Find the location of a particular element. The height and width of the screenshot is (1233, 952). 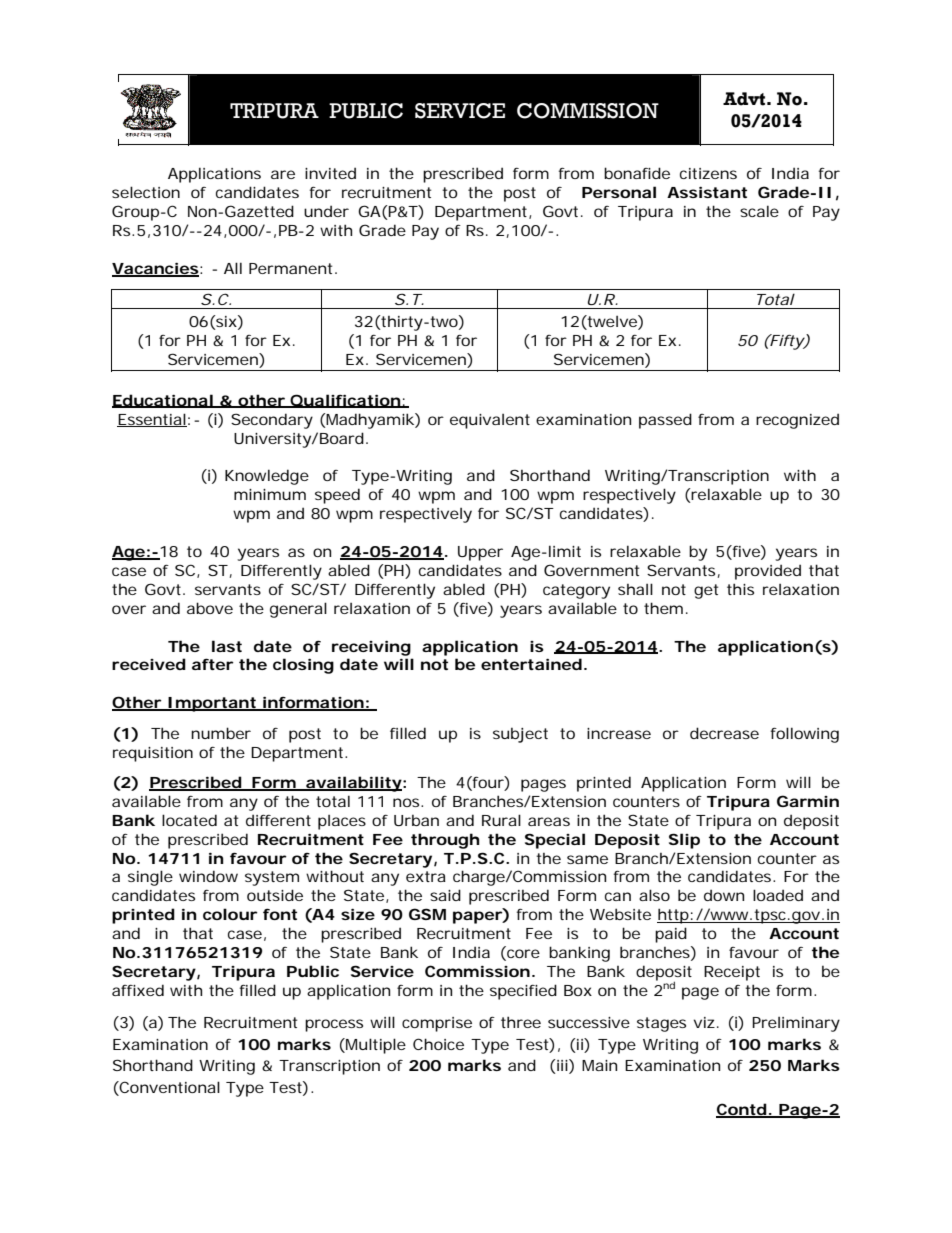

subject is located at coordinates (520, 735).
